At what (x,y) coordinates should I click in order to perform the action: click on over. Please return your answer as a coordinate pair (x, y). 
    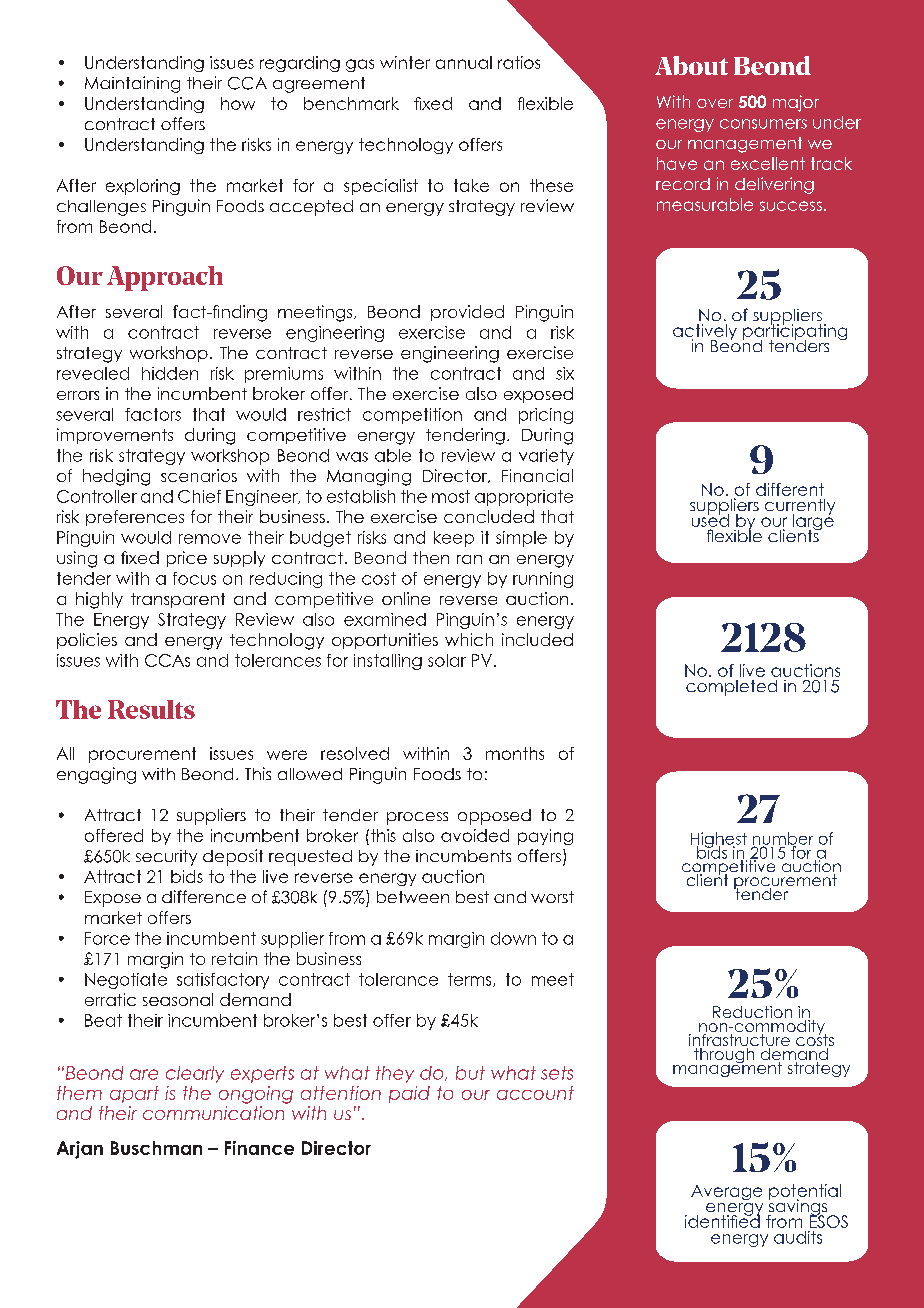
    Looking at the image, I should click on (715, 103).
